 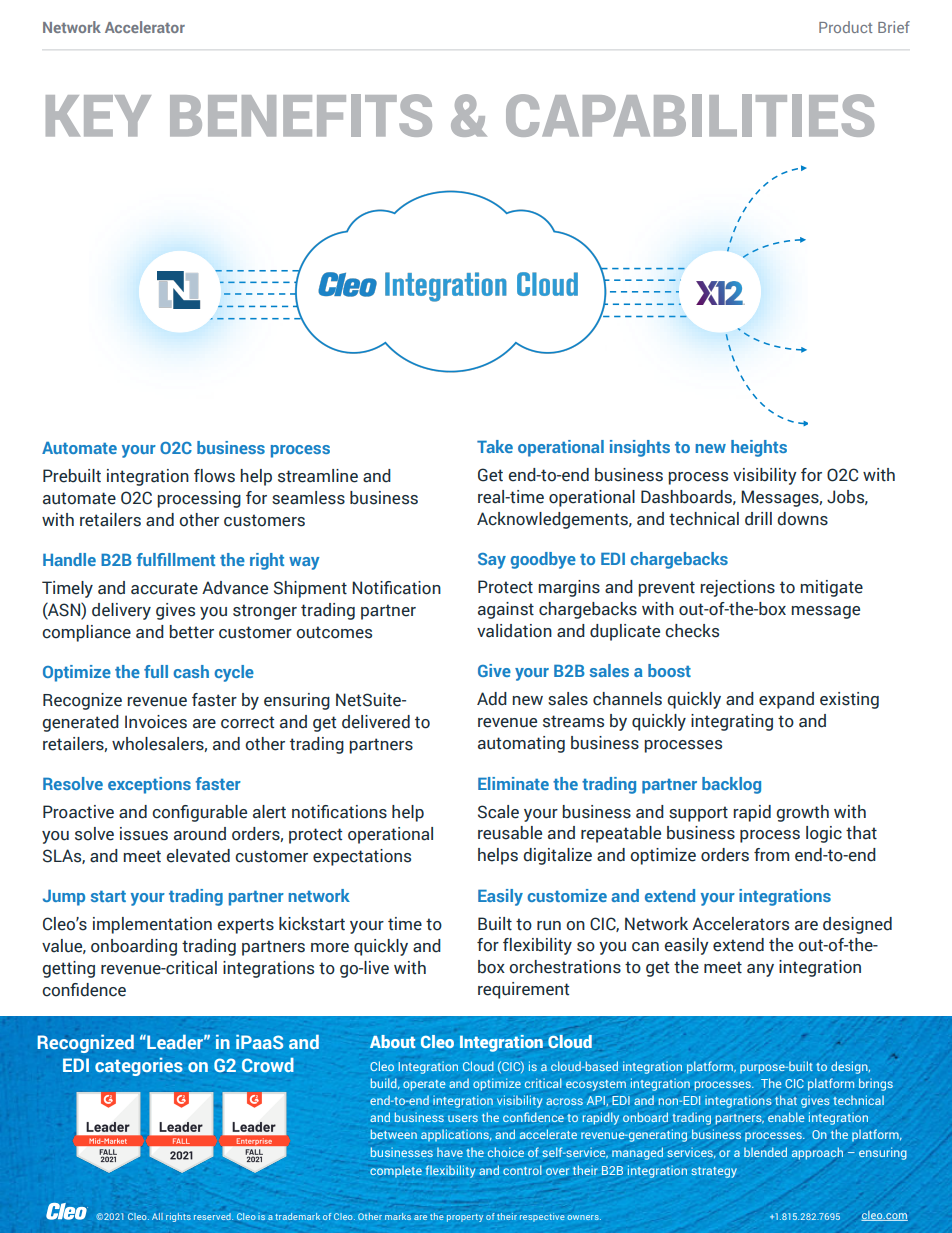 I want to click on from, so click(x=771, y=855).
